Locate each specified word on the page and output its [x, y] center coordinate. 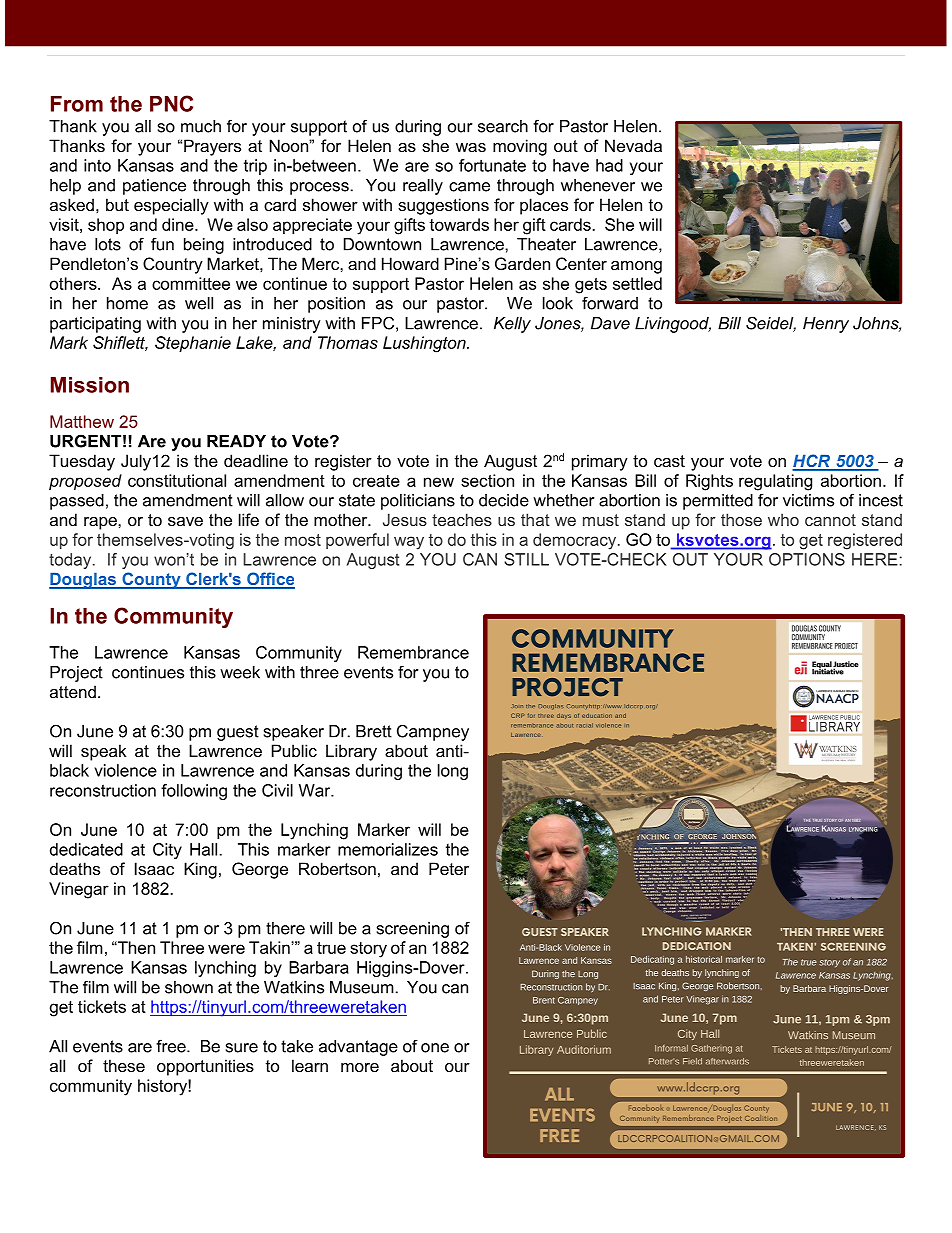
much [201, 126]
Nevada [633, 145]
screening [413, 930]
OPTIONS [807, 559]
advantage [358, 1048]
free [172, 1046]
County [151, 580]
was [471, 147]
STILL [526, 559]
